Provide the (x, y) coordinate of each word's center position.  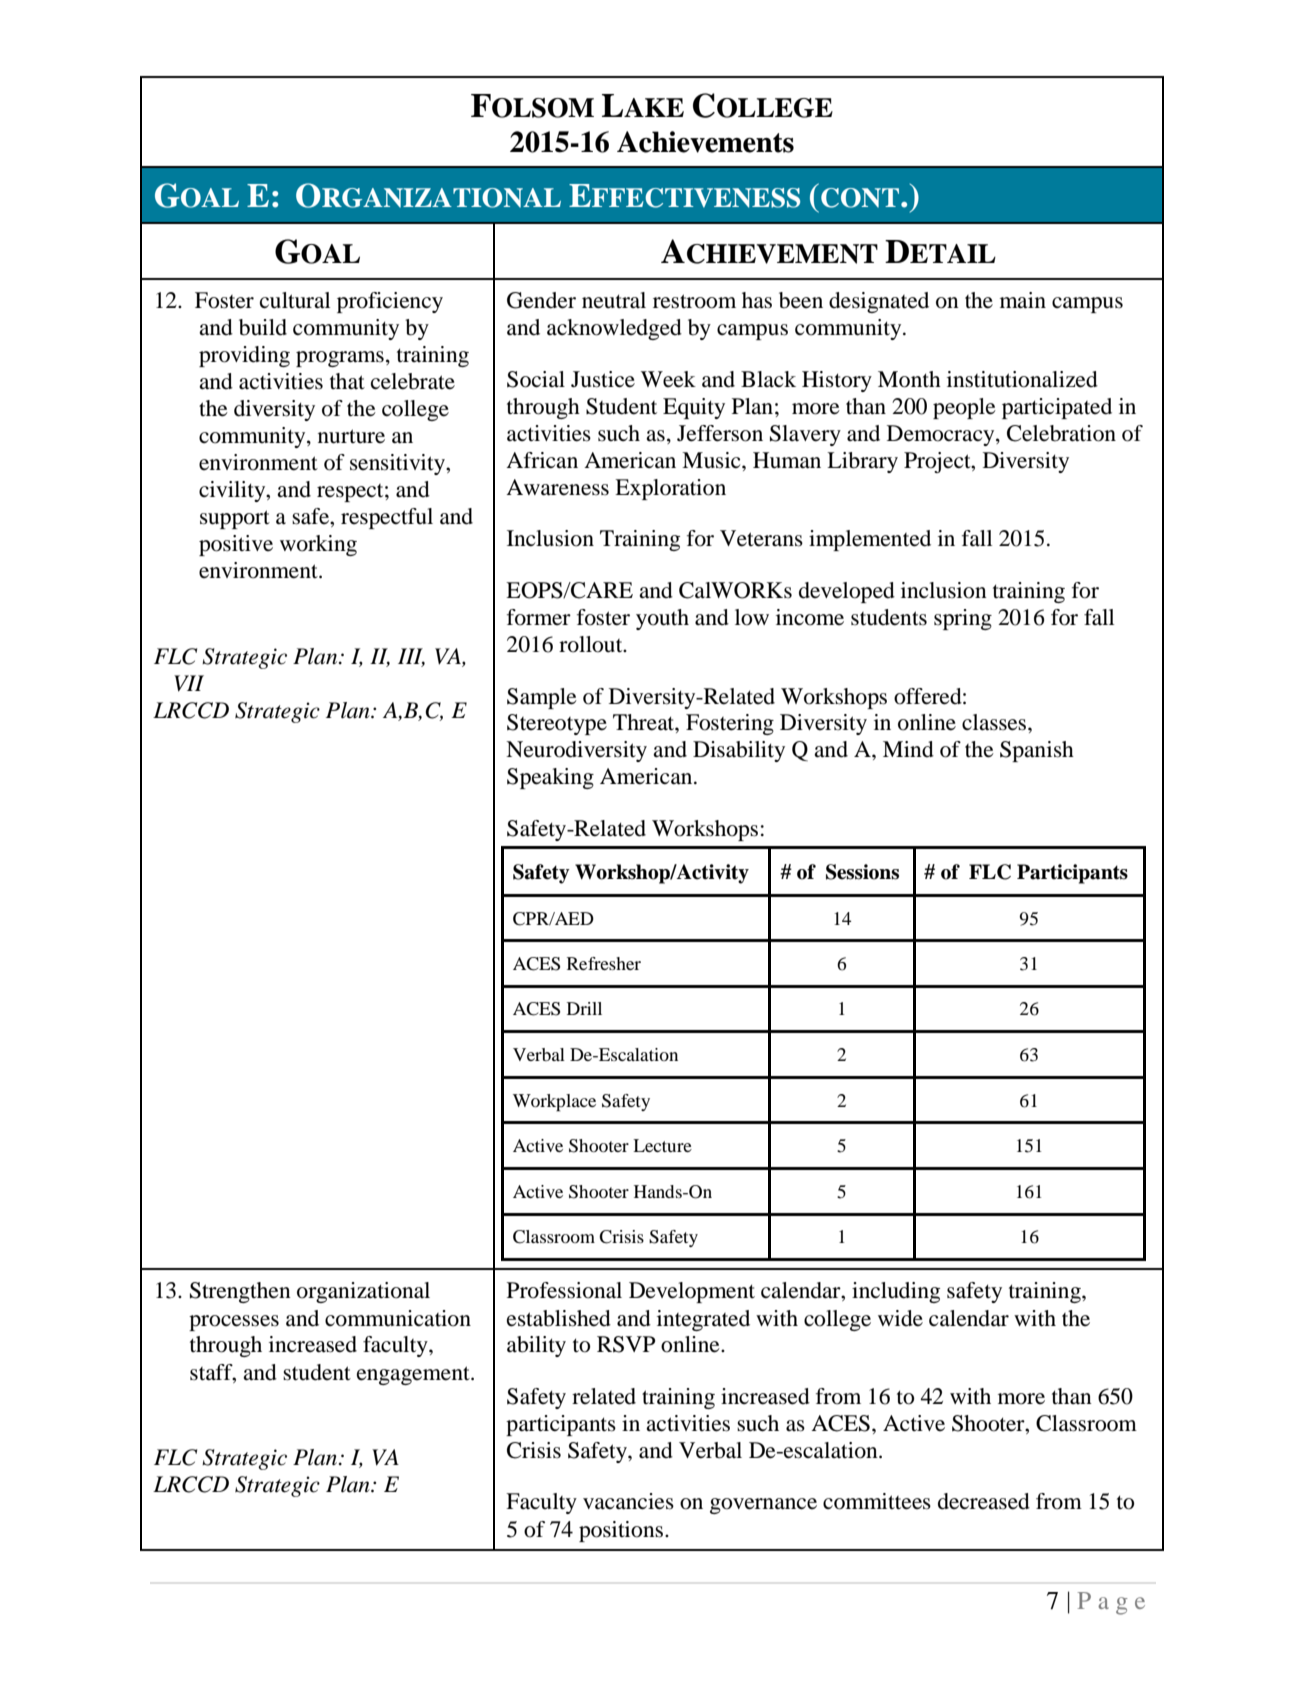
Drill (584, 1008)
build (263, 327)
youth (662, 619)
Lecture (662, 1145)
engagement (414, 1375)
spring (963, 619)
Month (909, 379)
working (318, 545)
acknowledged (614, 329)
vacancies (628, 1501)
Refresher (604, 963)
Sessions (862, 872)
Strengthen (240, 1292)
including (896, 1292)
